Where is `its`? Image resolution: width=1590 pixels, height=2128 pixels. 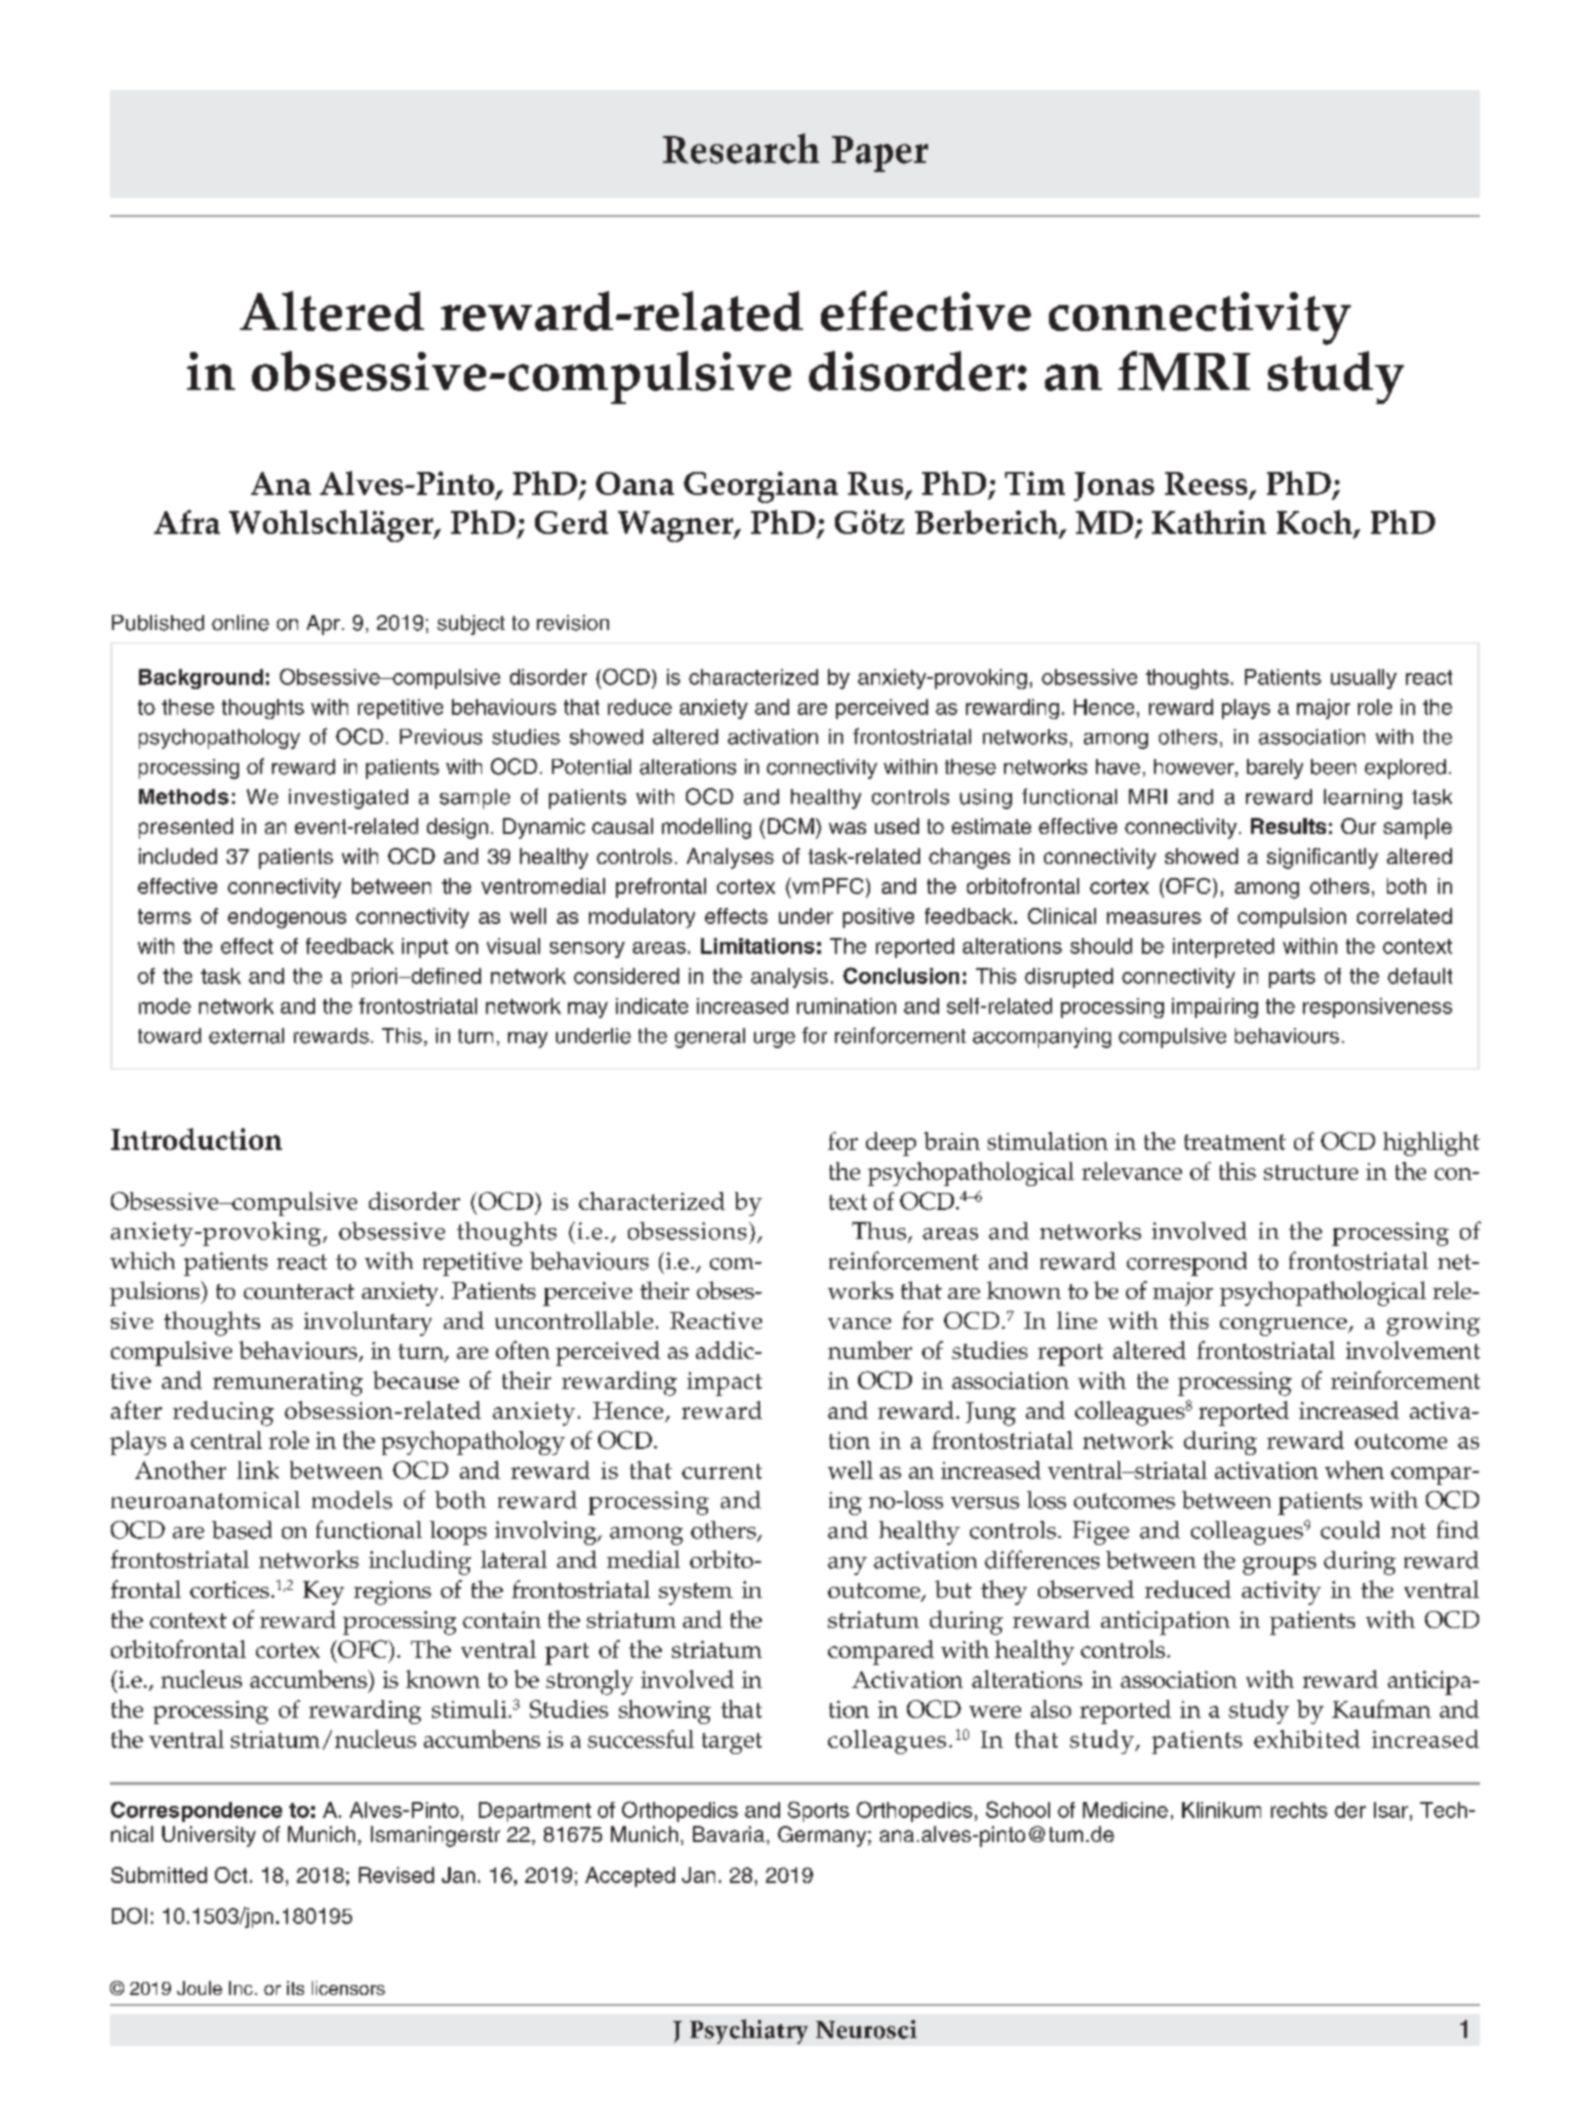 its is located at coordinates (295, 1988).
